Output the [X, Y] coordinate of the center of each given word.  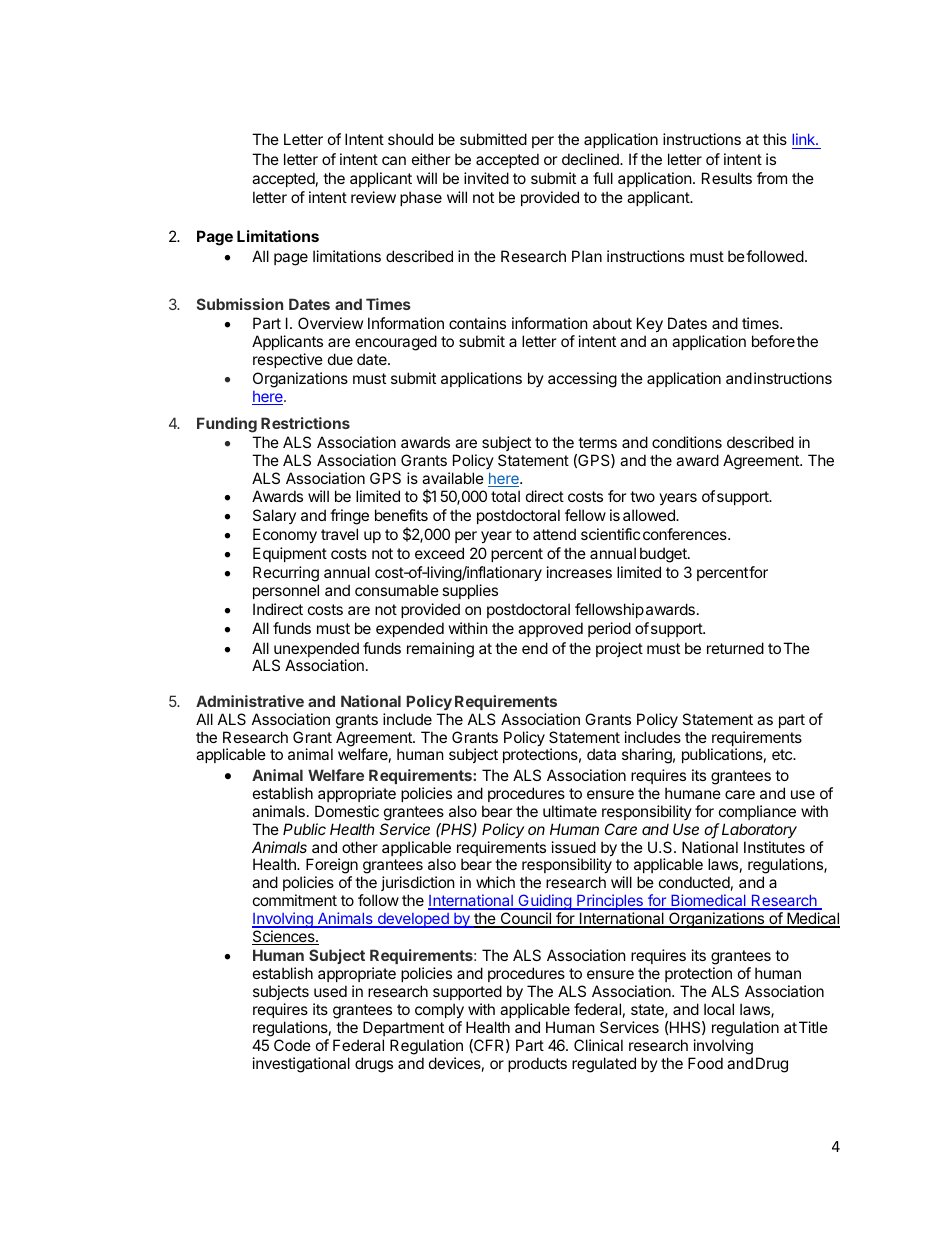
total [505, 496]
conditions [687, 442]
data [601, 754]
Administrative [250, 701]
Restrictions [305, 423]
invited [486, 178]
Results [727, 178]
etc [783, 754]
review [373, 197]
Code [292, 1045]
